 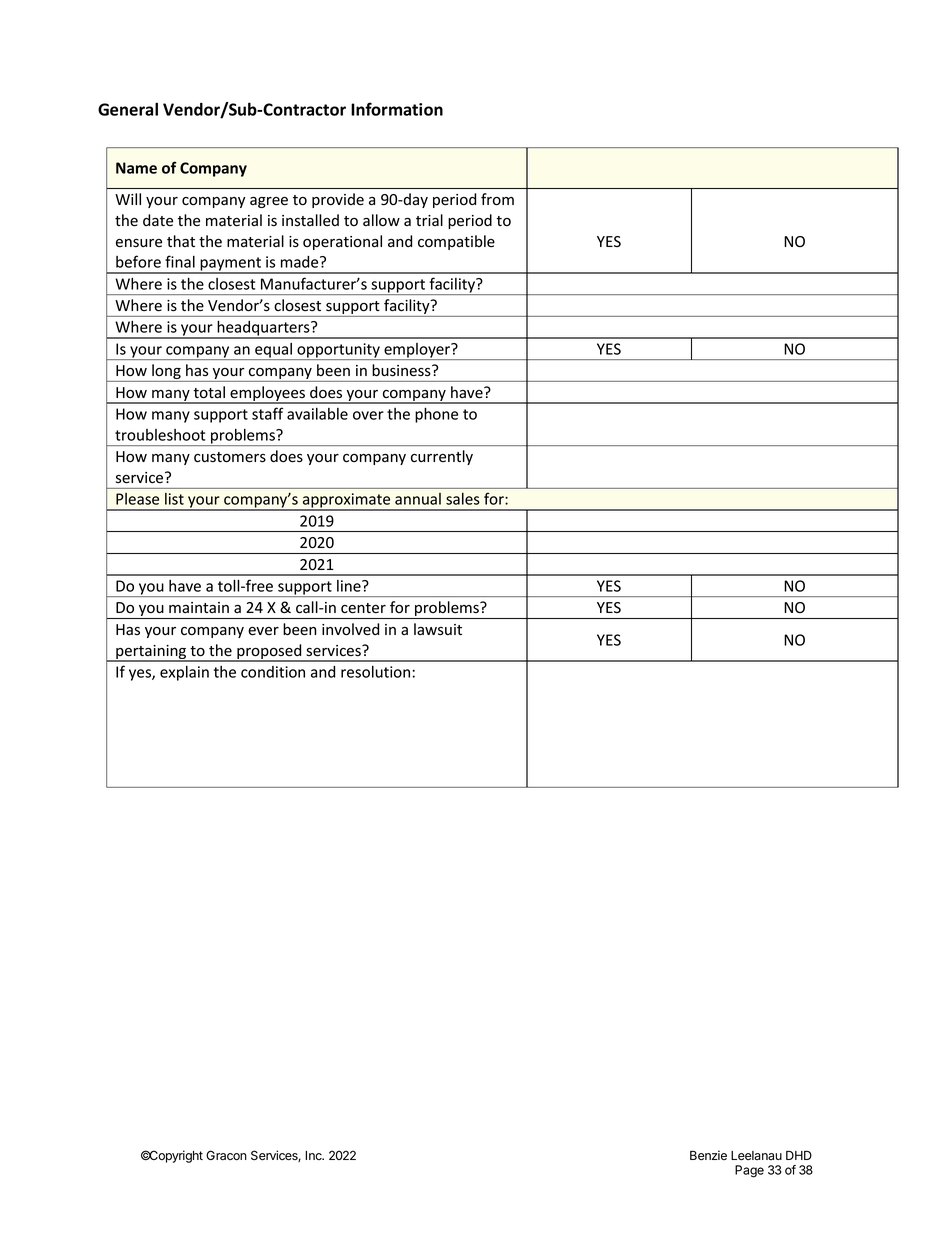 I want to click on lawsuit, so click(x=438, y=629).
